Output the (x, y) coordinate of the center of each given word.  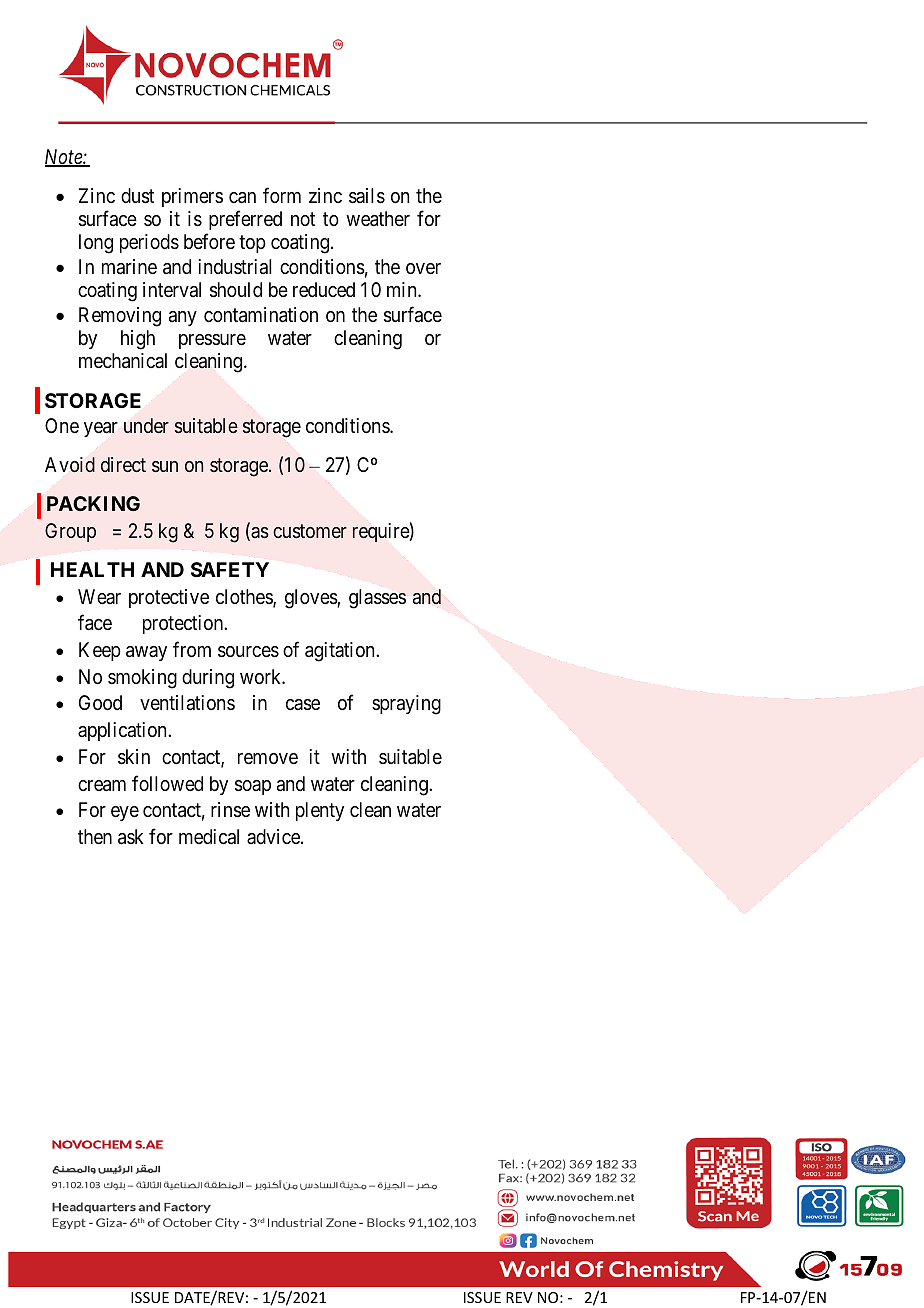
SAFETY (230, 569)
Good (100, 702)
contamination (261, 315)
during (208, 679)
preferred (245, 220)
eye (125, 813)
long (96, 244)
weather (378, 219)
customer (310, 531)
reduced (324, 289)
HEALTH (92, 569)
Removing (120, 317)
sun (165, 466)
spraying (406, 705)
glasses (377, 599)
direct (123, 464)
